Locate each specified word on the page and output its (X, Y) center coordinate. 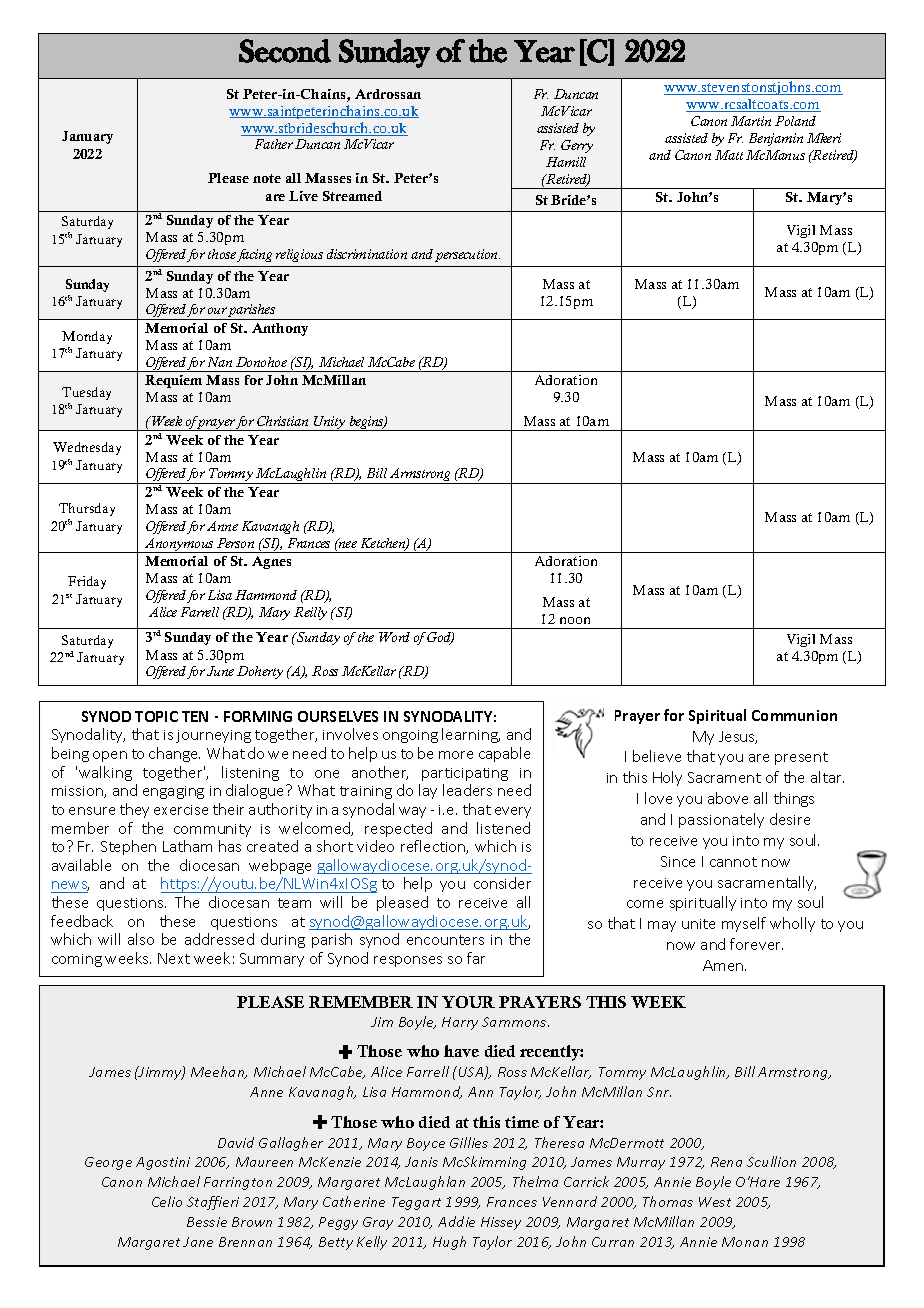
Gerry (577, 146)
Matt (729, 155)
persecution (467, 255)
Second (285, 51)
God (440, 638)
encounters (445, 940)
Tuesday (86, 393)
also (141, 939)
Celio (167, 1201)
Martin (751, 121)
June (220, 671)
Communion (794, 715)
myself (744, 924)
